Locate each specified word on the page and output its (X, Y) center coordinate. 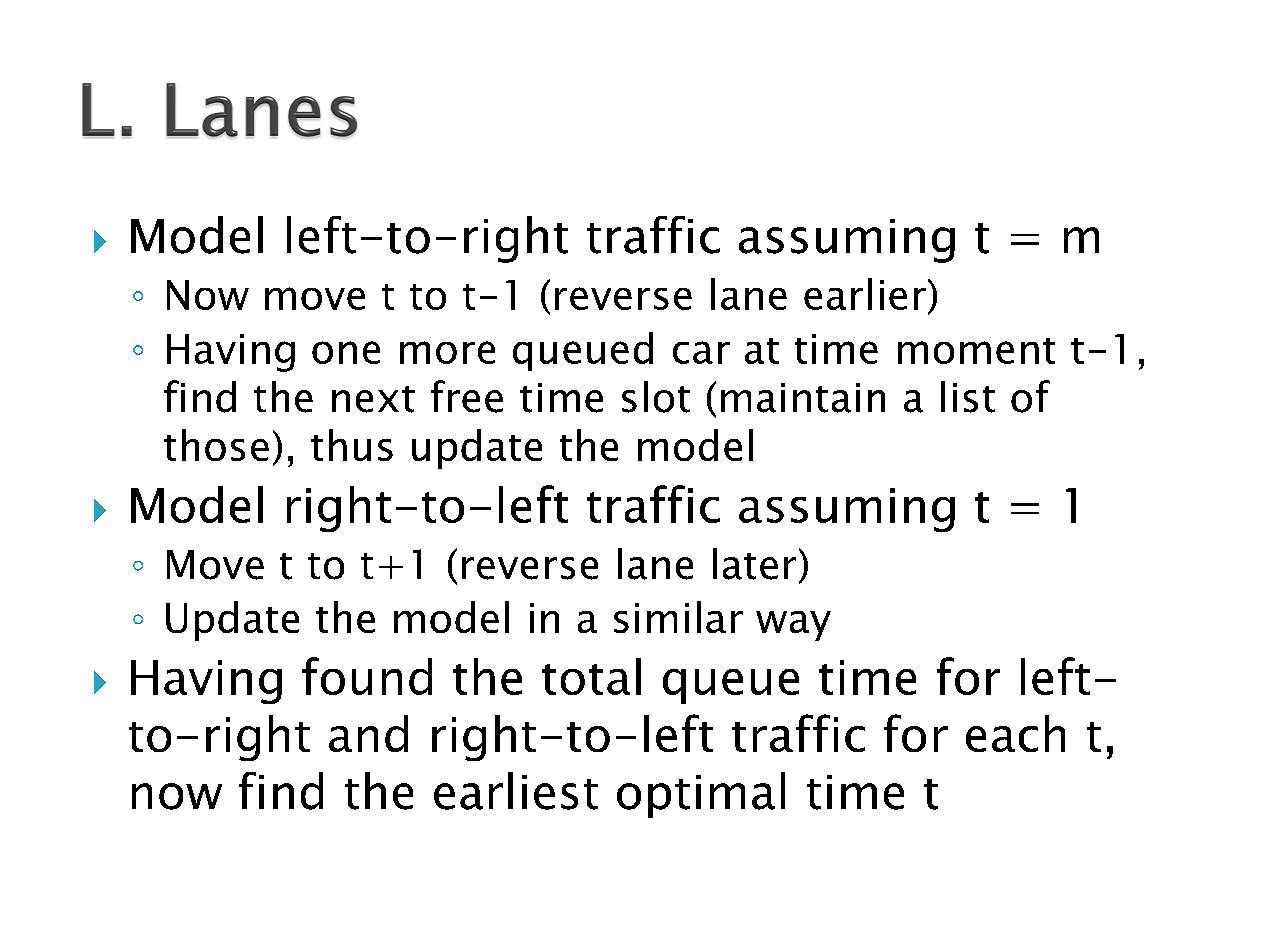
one (346, 352)
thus (352, 445)
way (793, 626)
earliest (516, 791)
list (968, 397)
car (701, 352)
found (367, 676)
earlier (865, 294)
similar (678, 617)
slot (656, 397)
